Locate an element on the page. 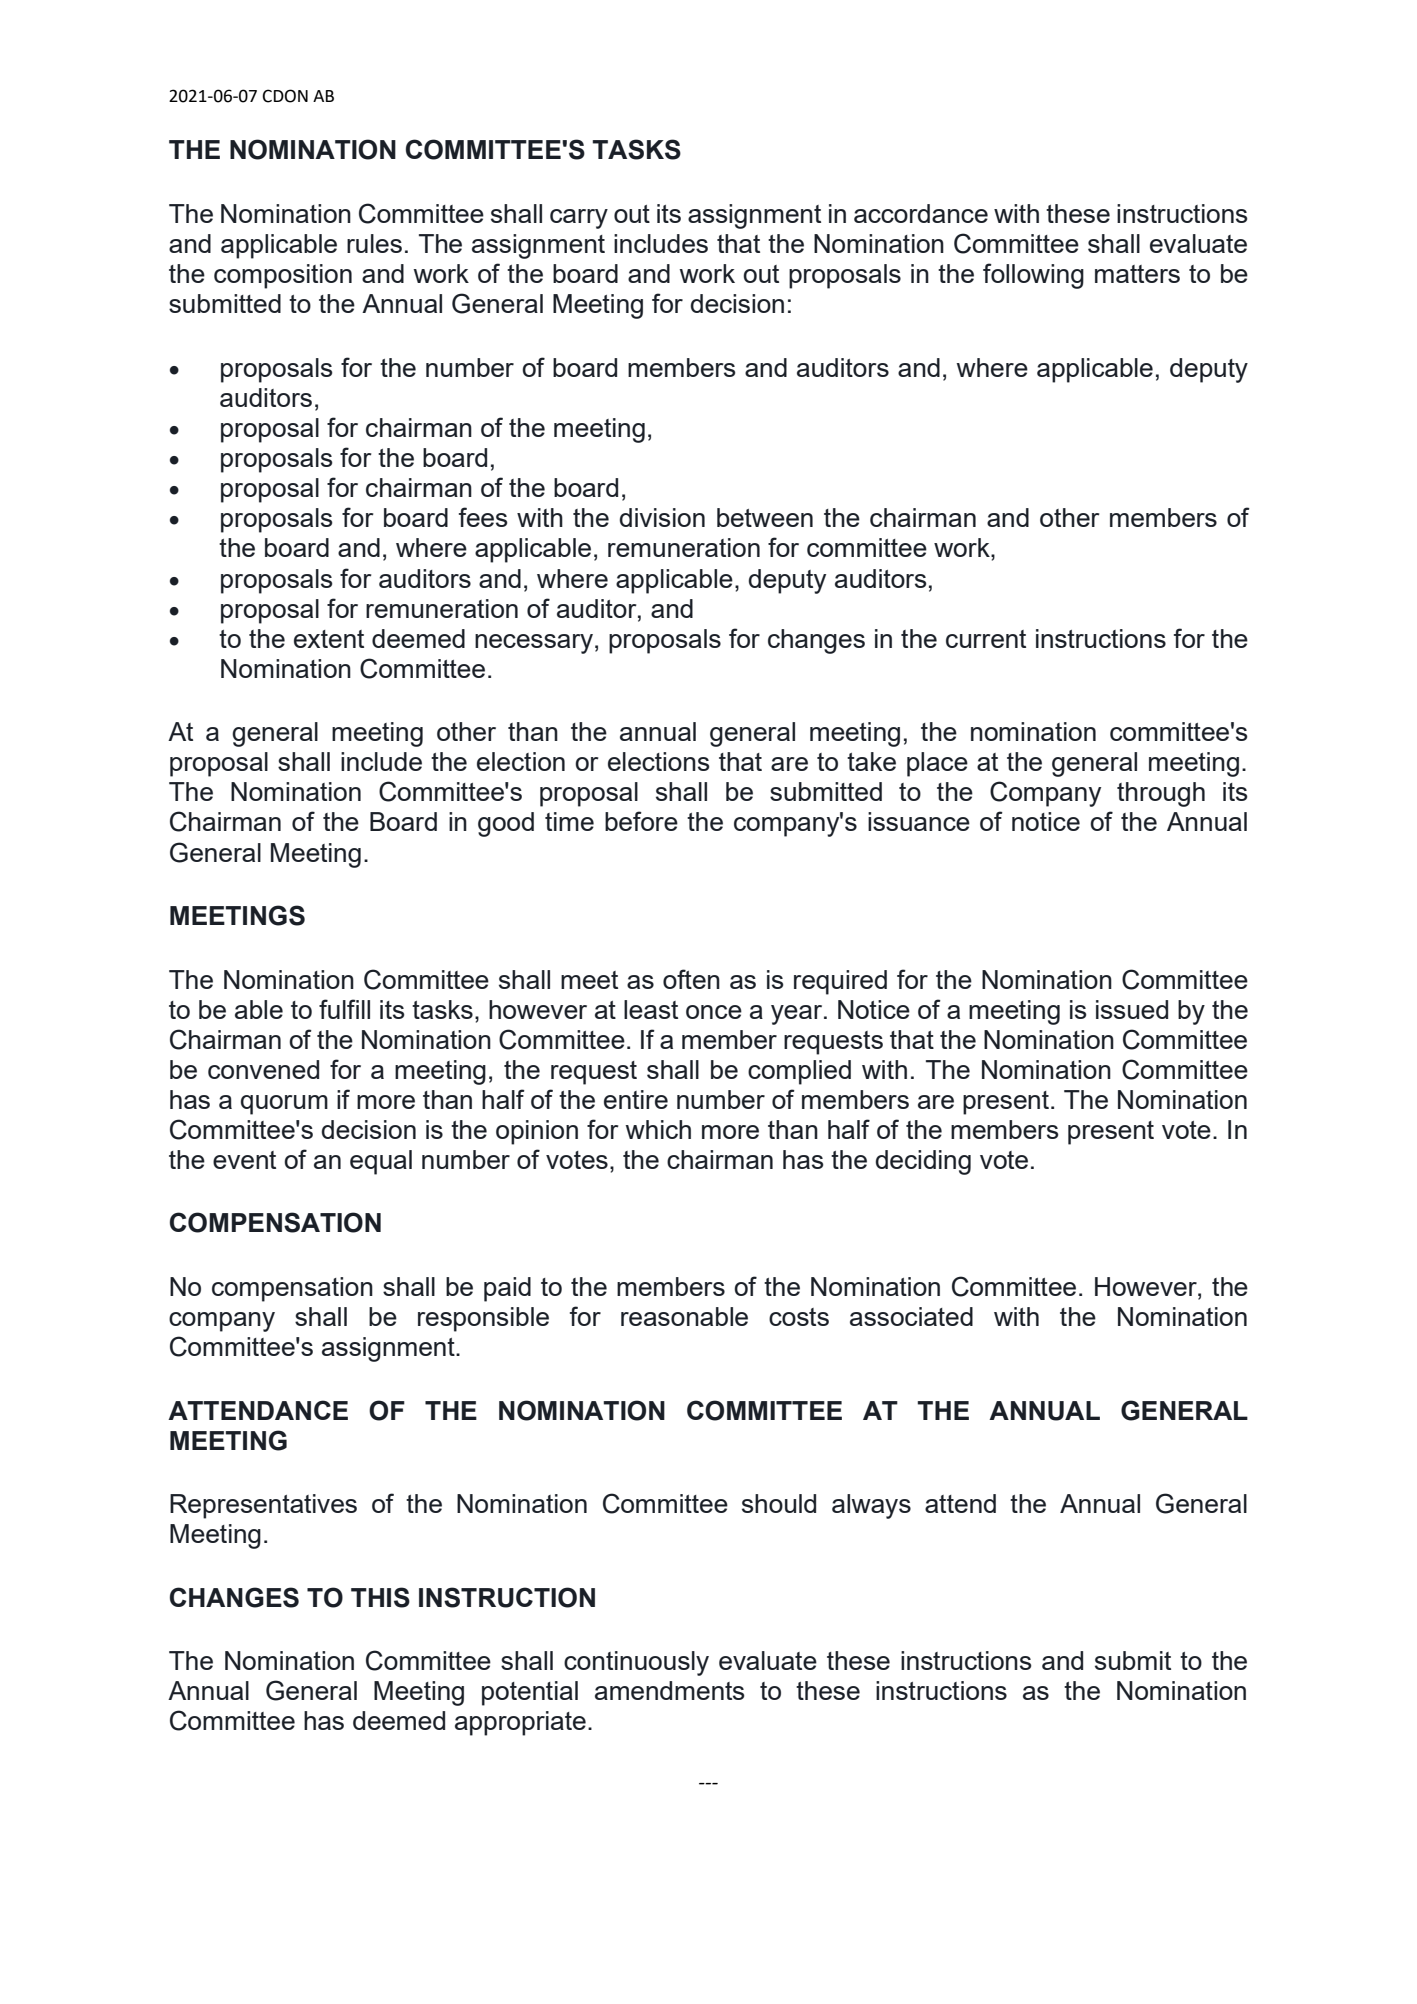 The width and height of the document is (1417, 2004). following is located at coordinates (1033, 276).
